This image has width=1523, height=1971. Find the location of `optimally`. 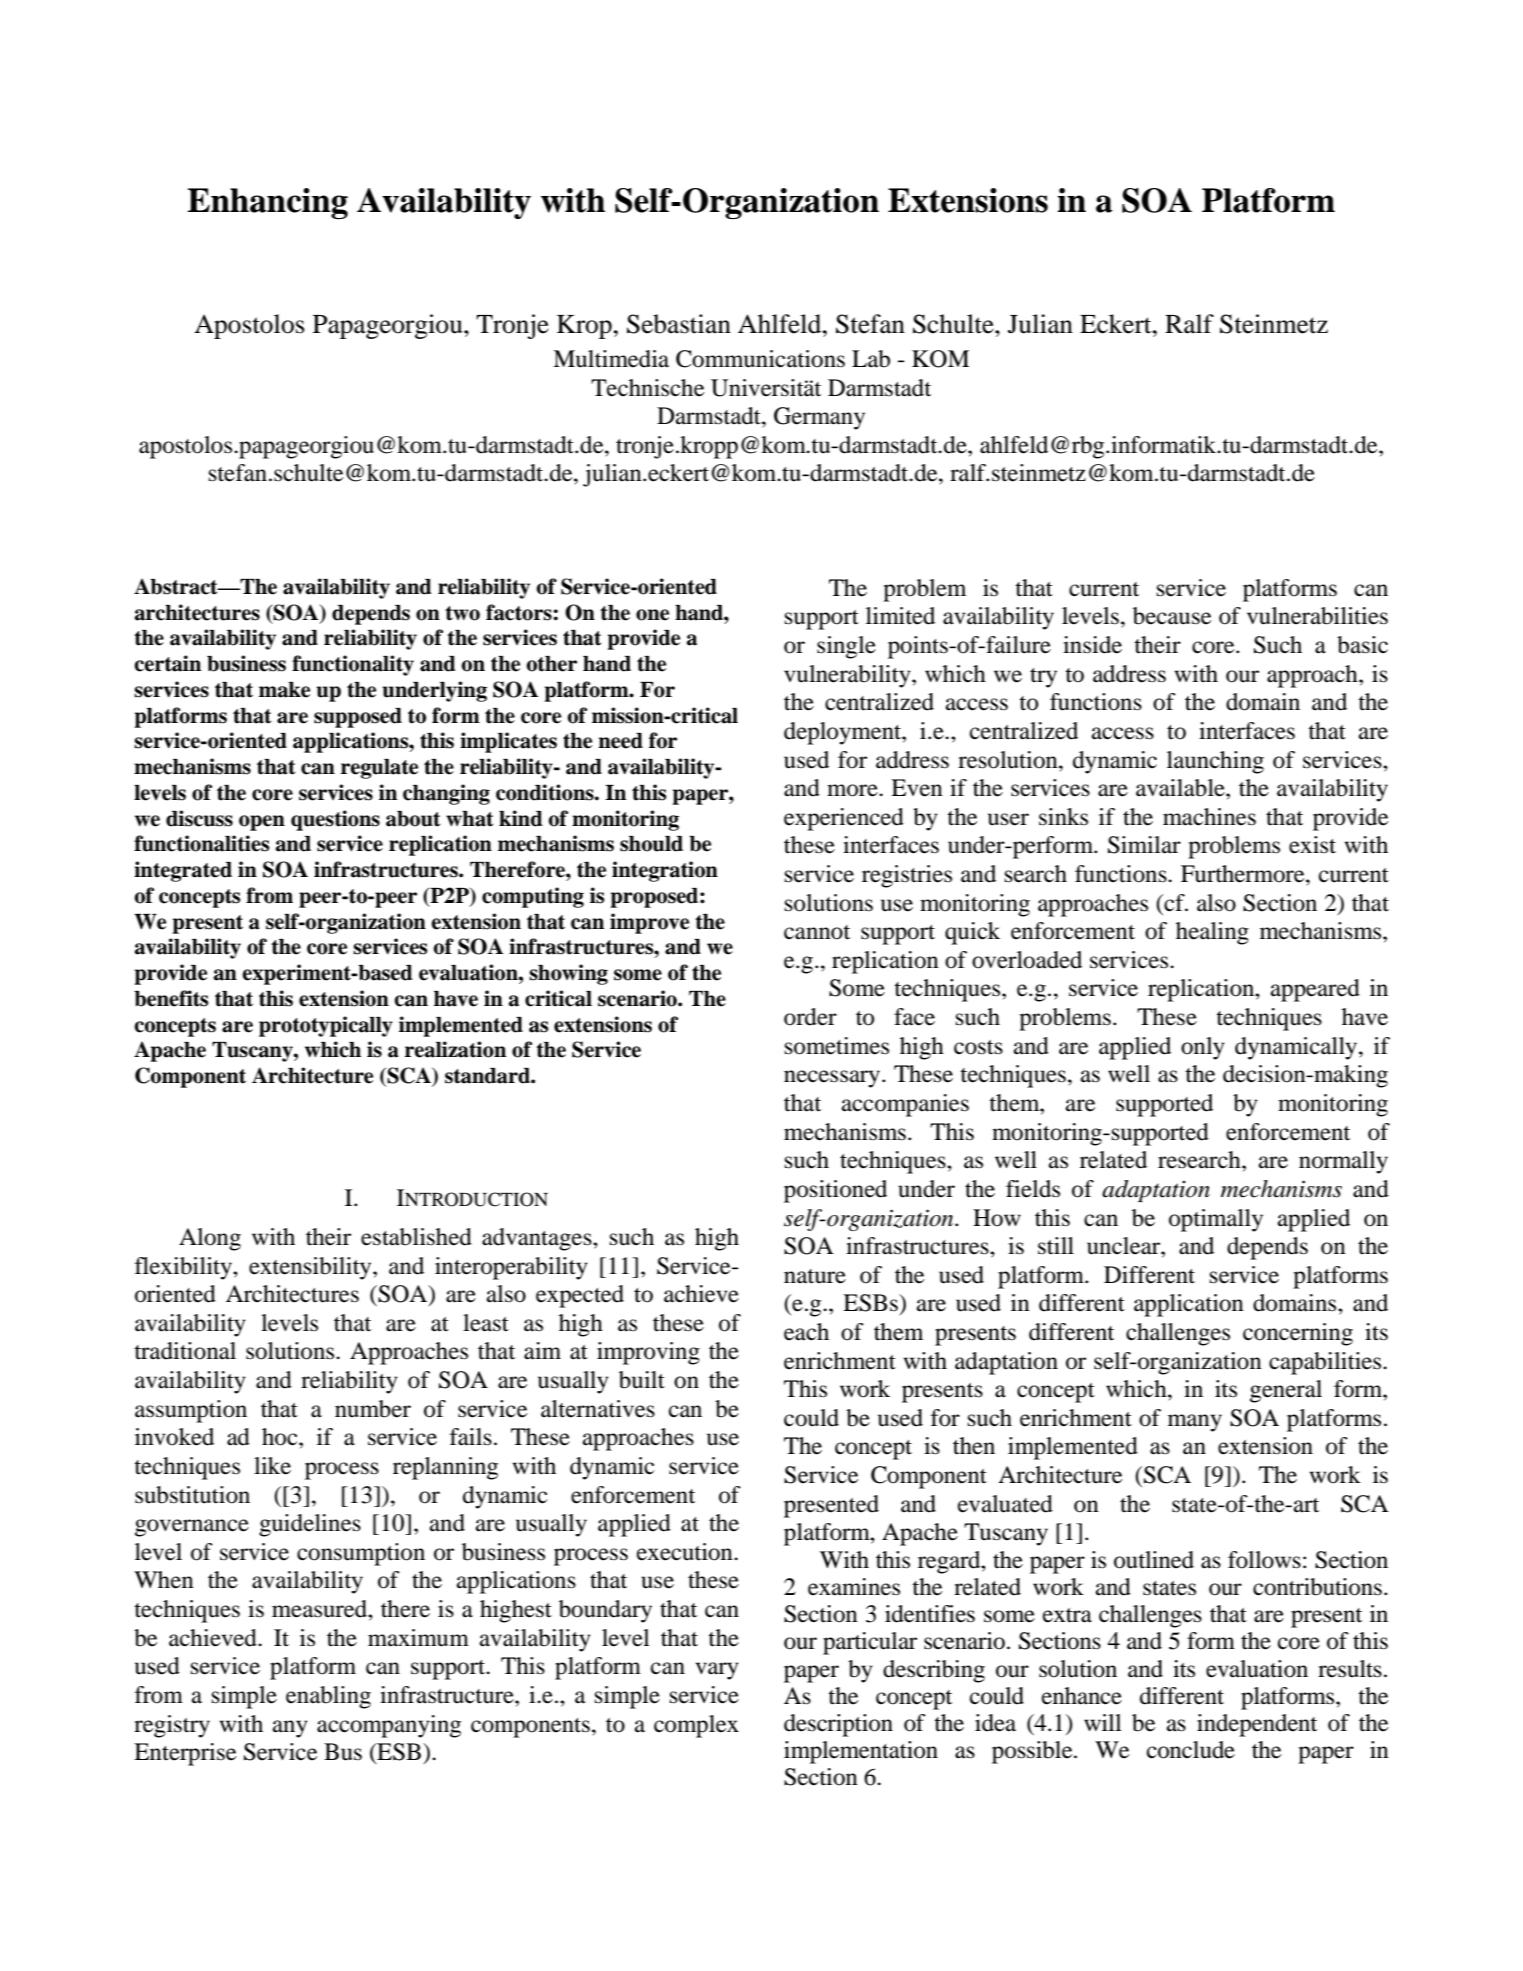

optimally is located at coordinates (1216, 1220).
